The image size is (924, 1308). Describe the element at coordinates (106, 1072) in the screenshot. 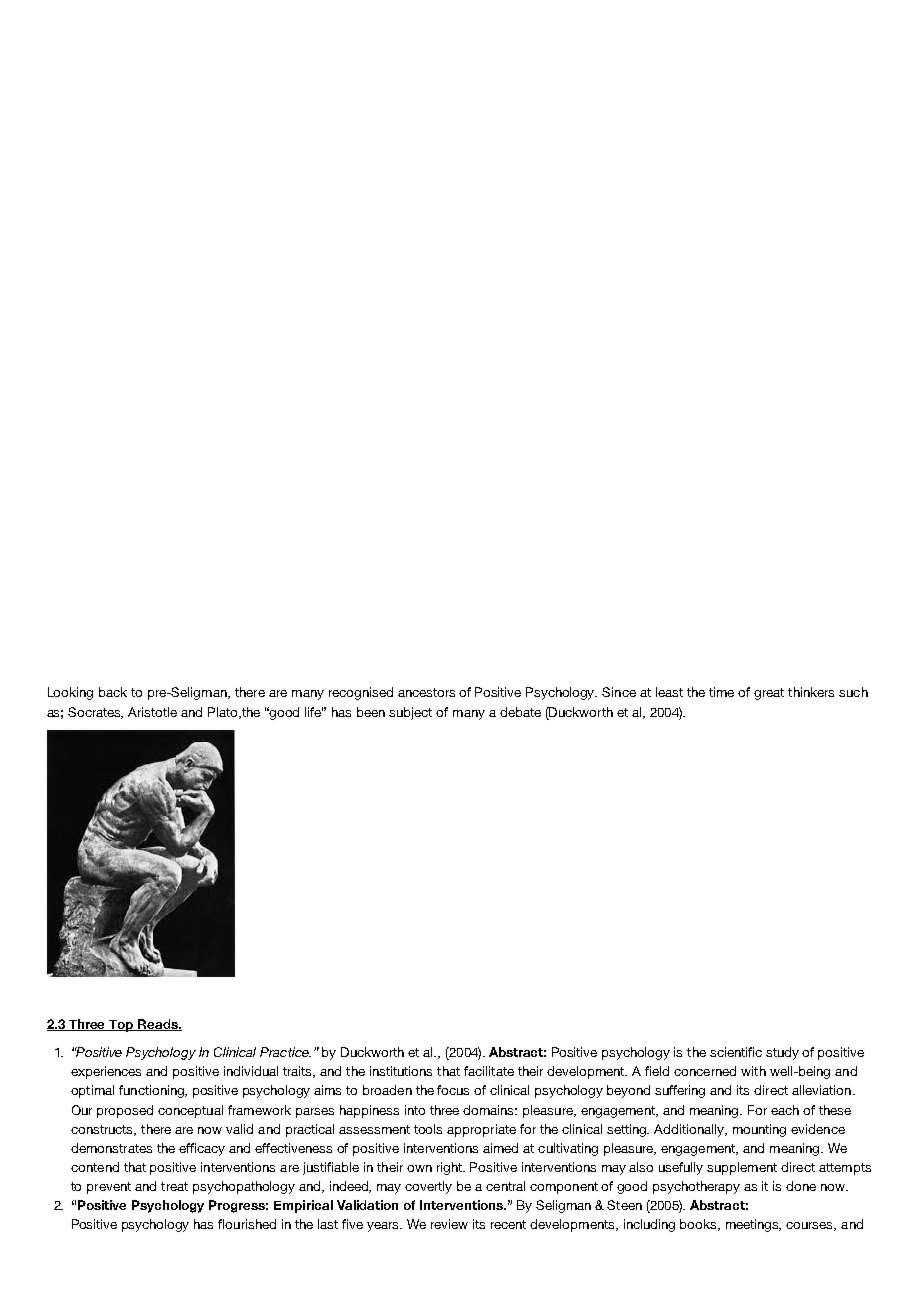

I see `experiences` at that location.
